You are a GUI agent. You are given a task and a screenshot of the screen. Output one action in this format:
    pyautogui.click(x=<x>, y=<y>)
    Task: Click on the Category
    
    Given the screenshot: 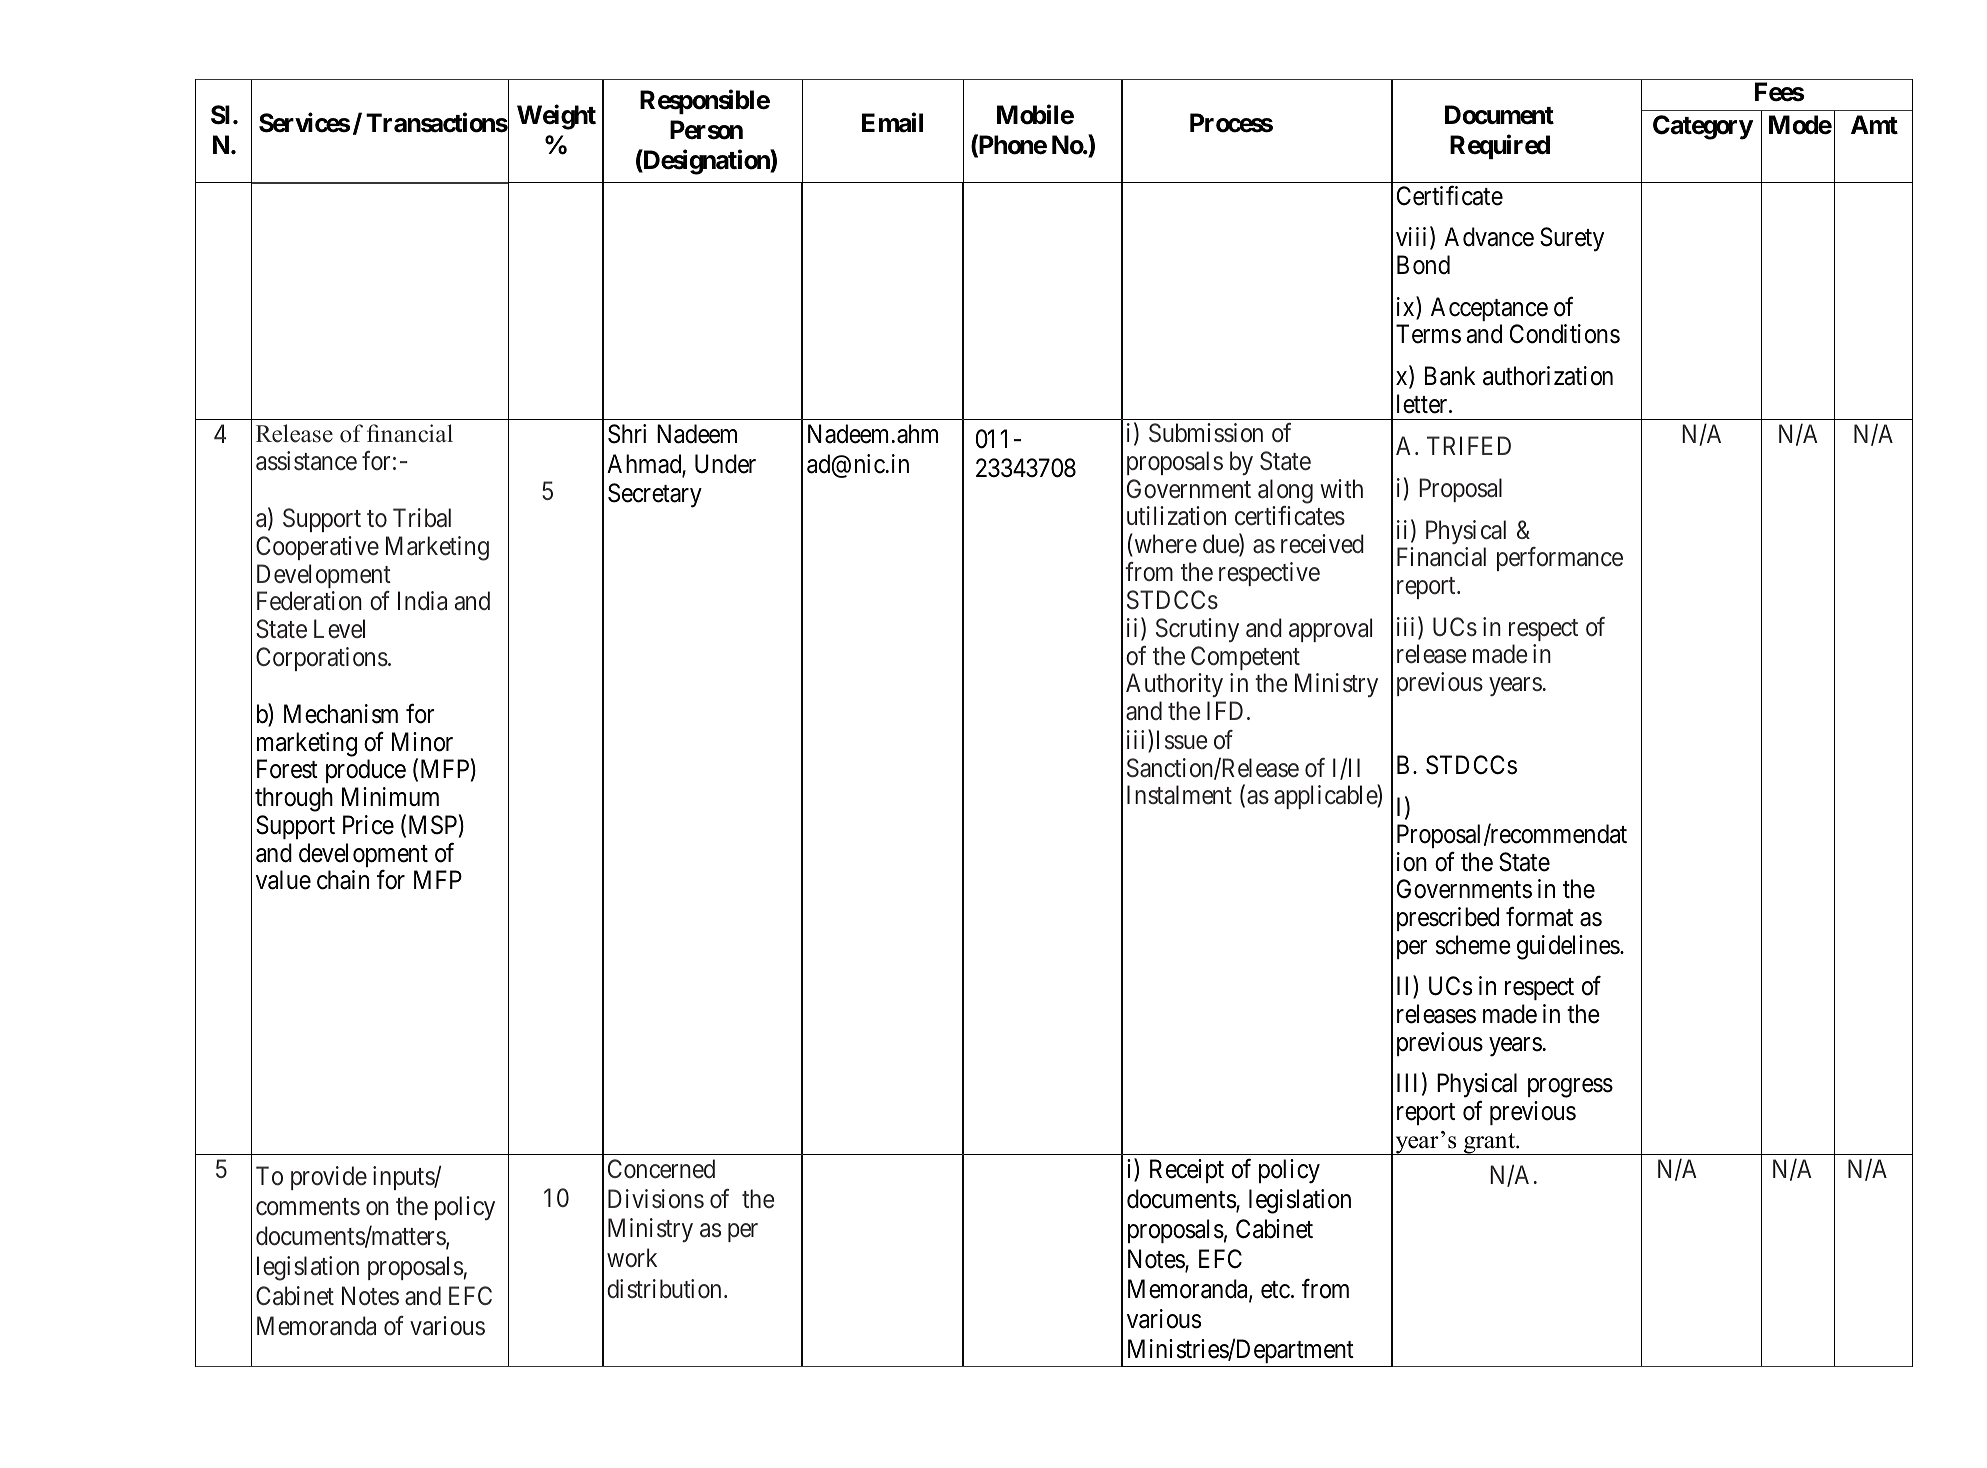 What is the action you would take?
    pyautogui.click(x=1703, y=127)
